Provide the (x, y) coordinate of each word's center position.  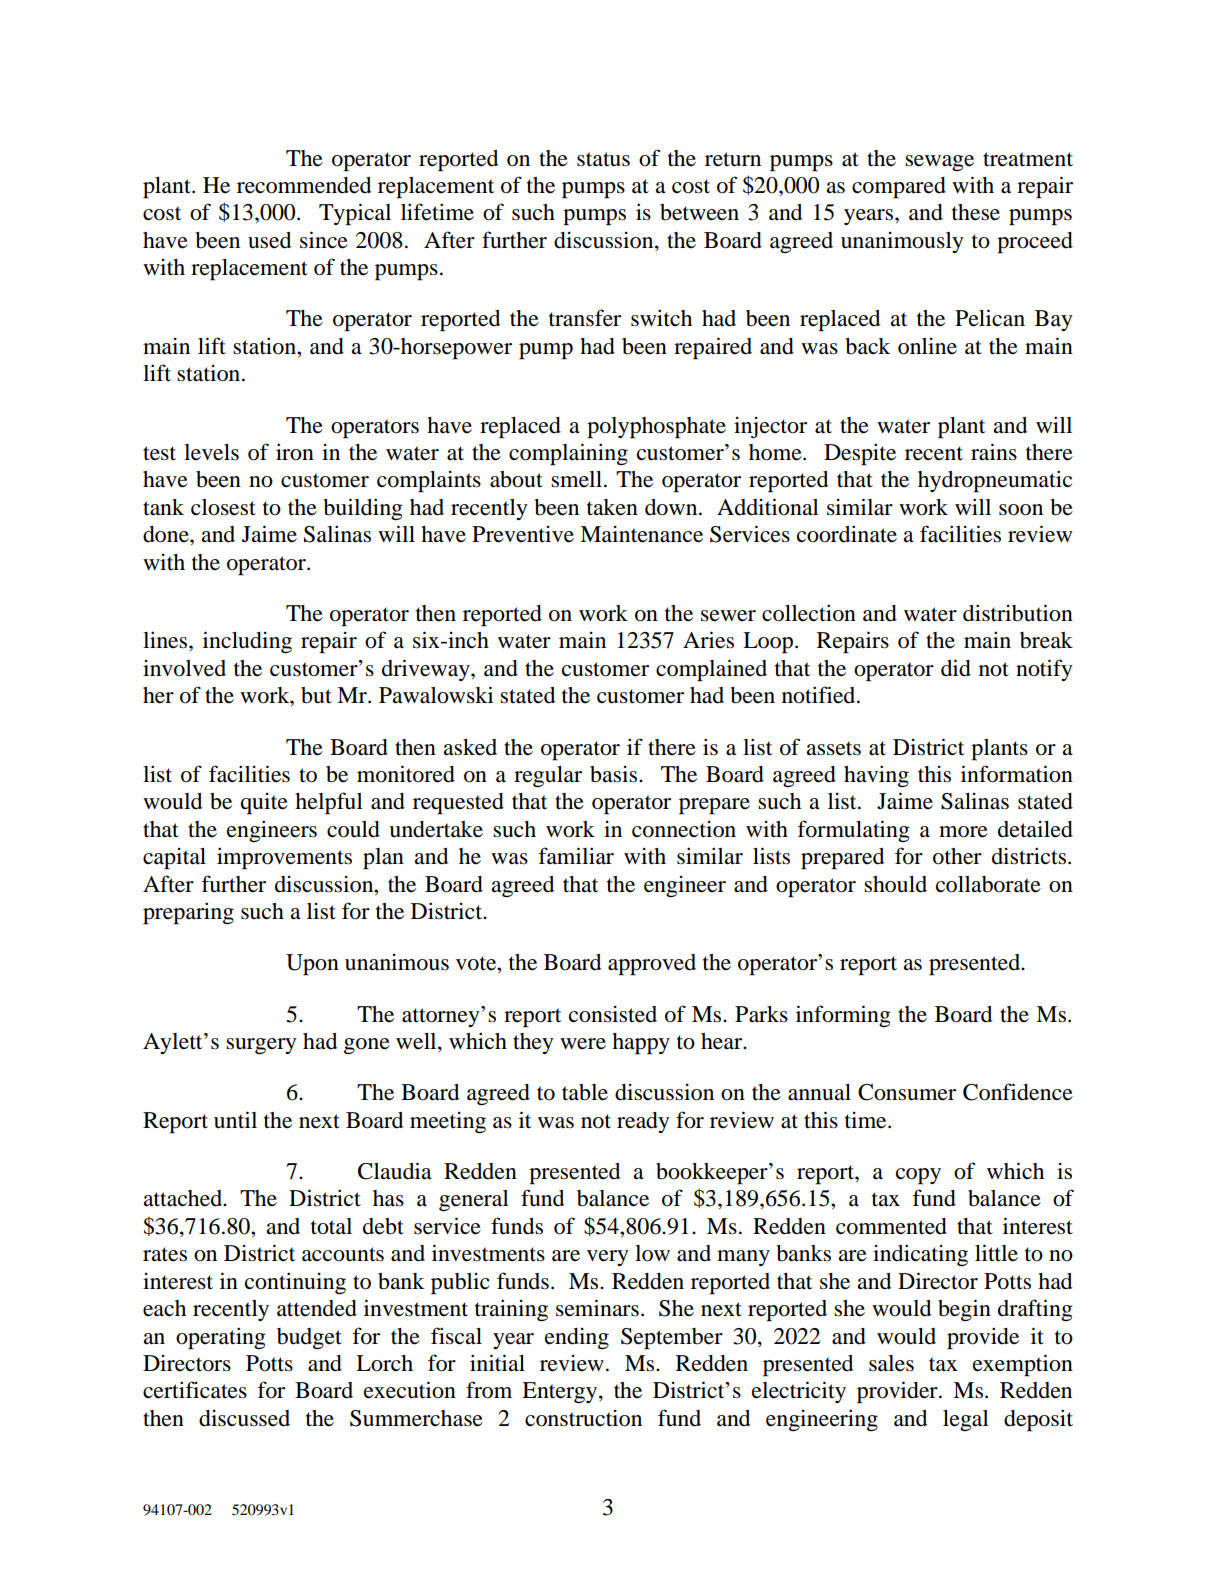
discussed (244, 1418)
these (976, 212)
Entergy (561, 1393)
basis (613, 774)
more (963, 832)
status (603, 159)
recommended (304, 185)
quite (264, 804)
